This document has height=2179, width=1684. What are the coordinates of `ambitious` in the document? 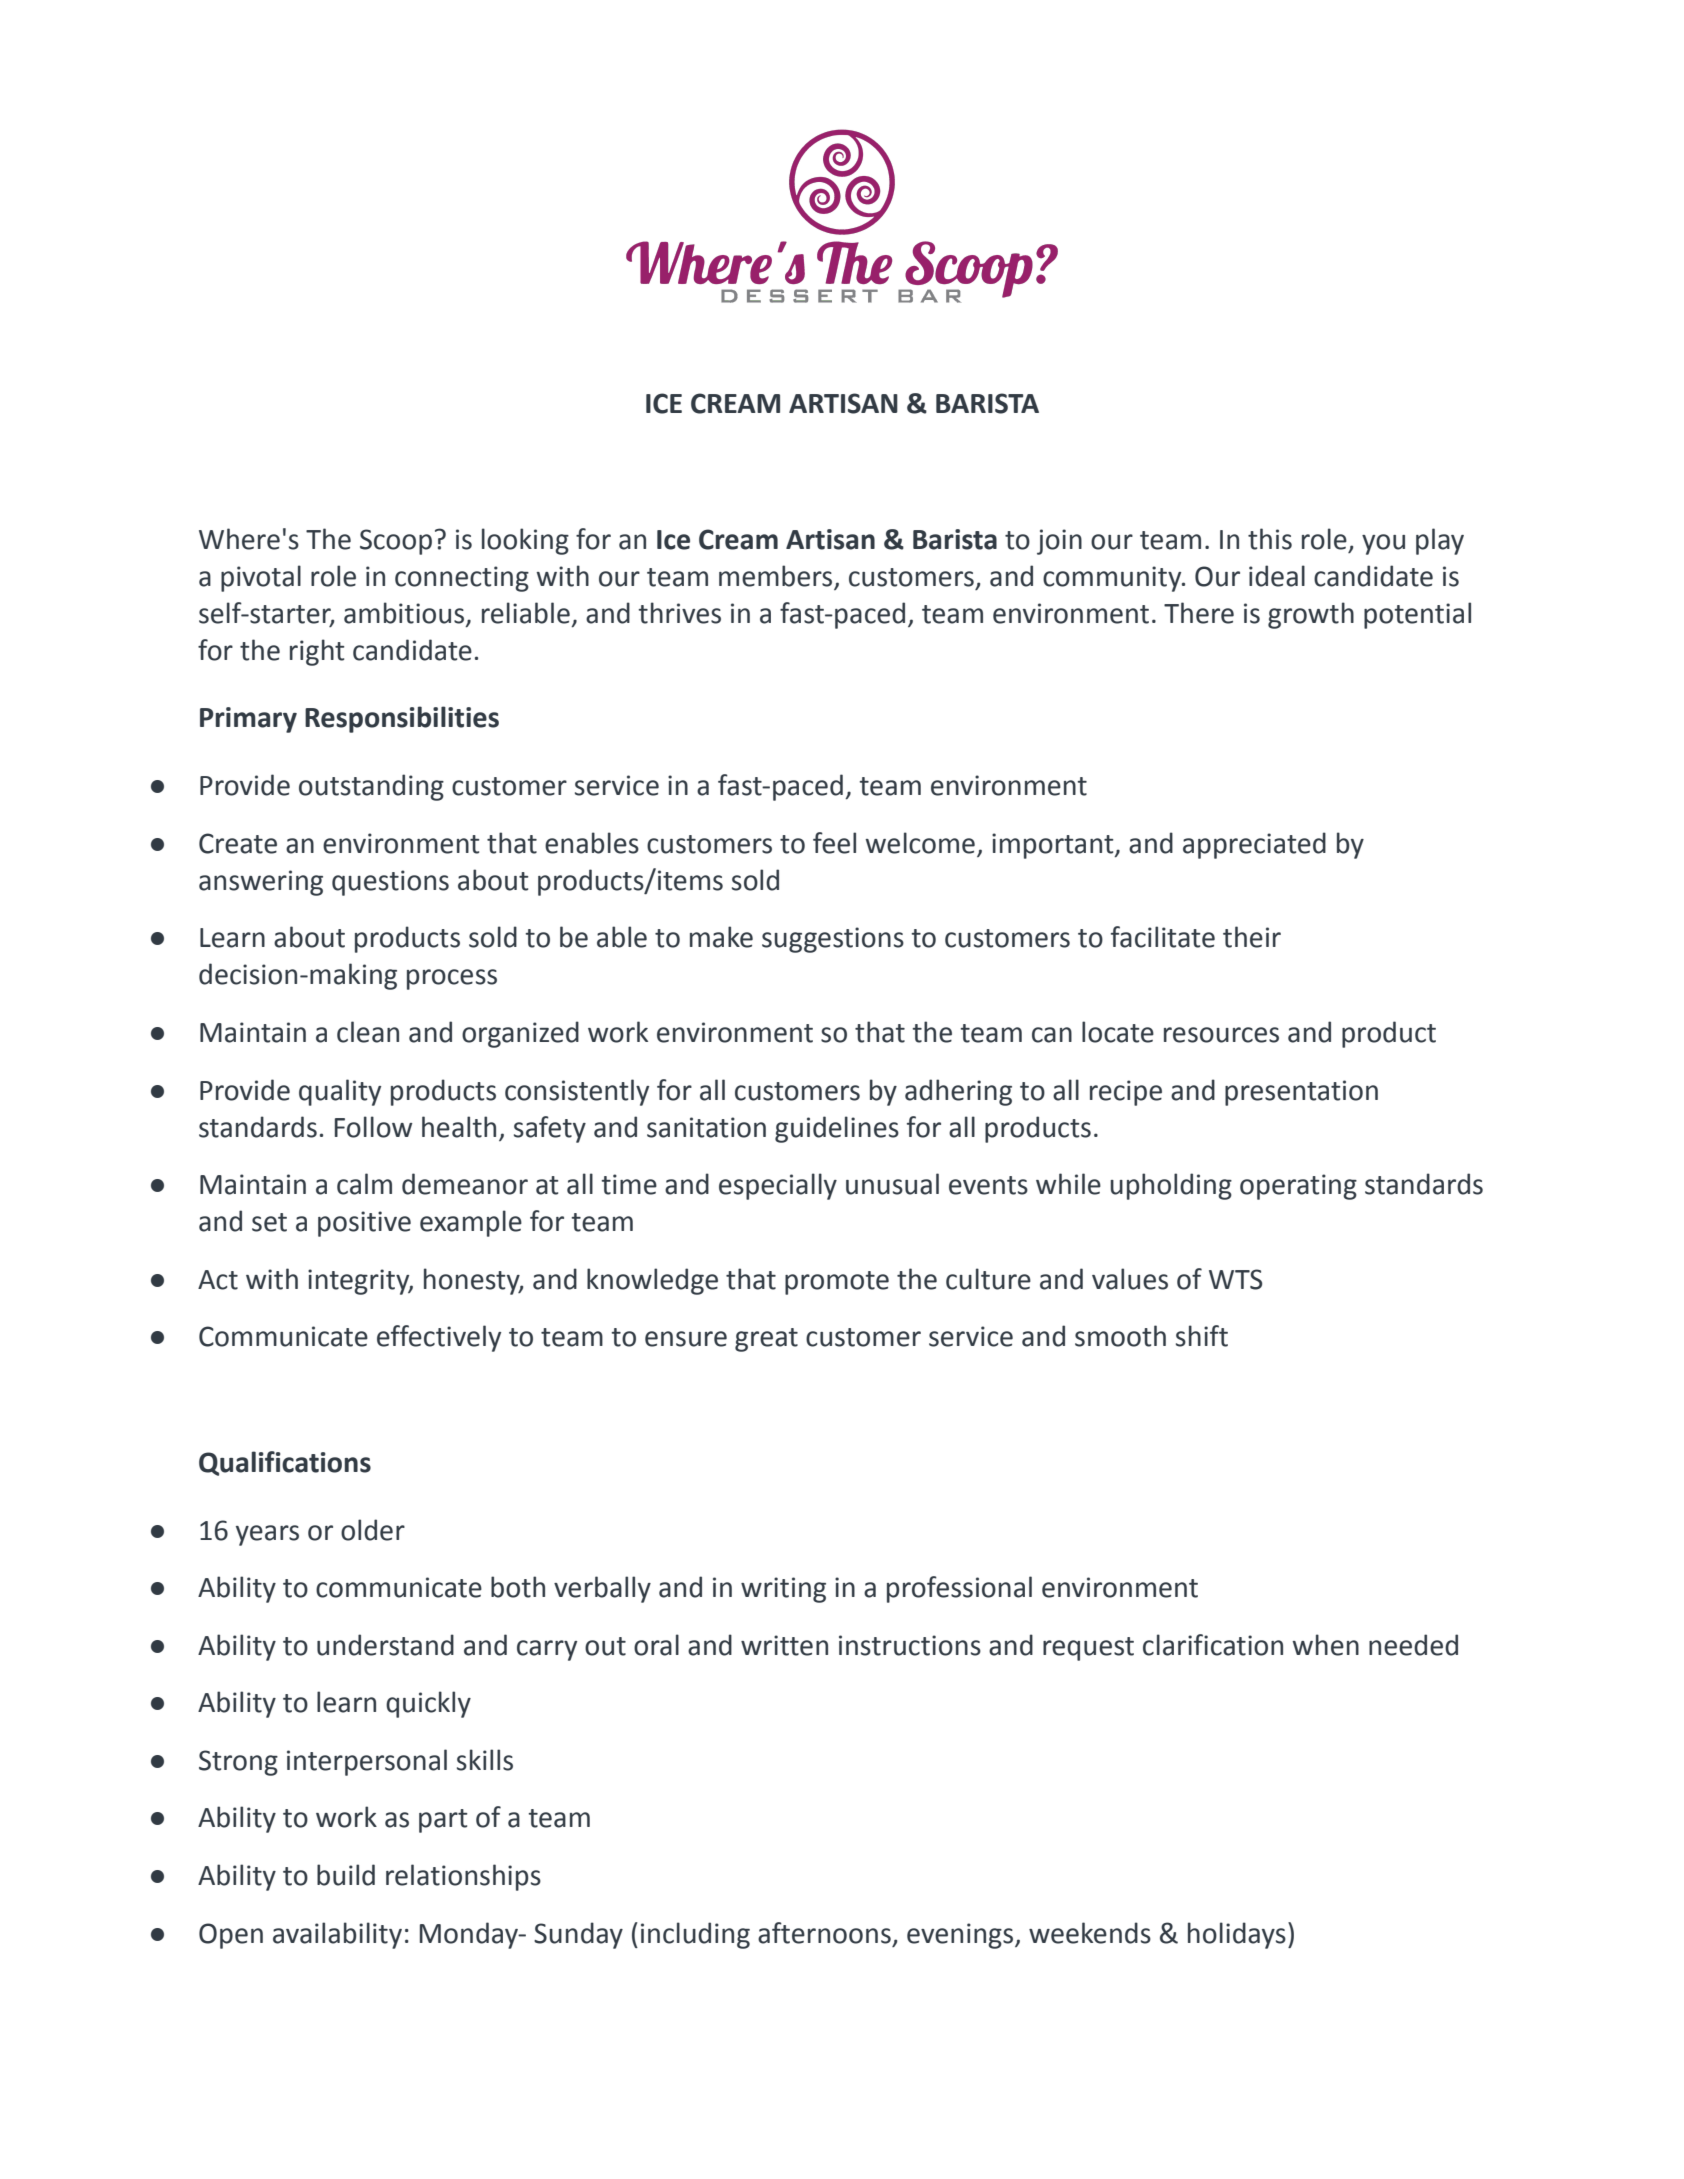 It's located at (405, 613).
